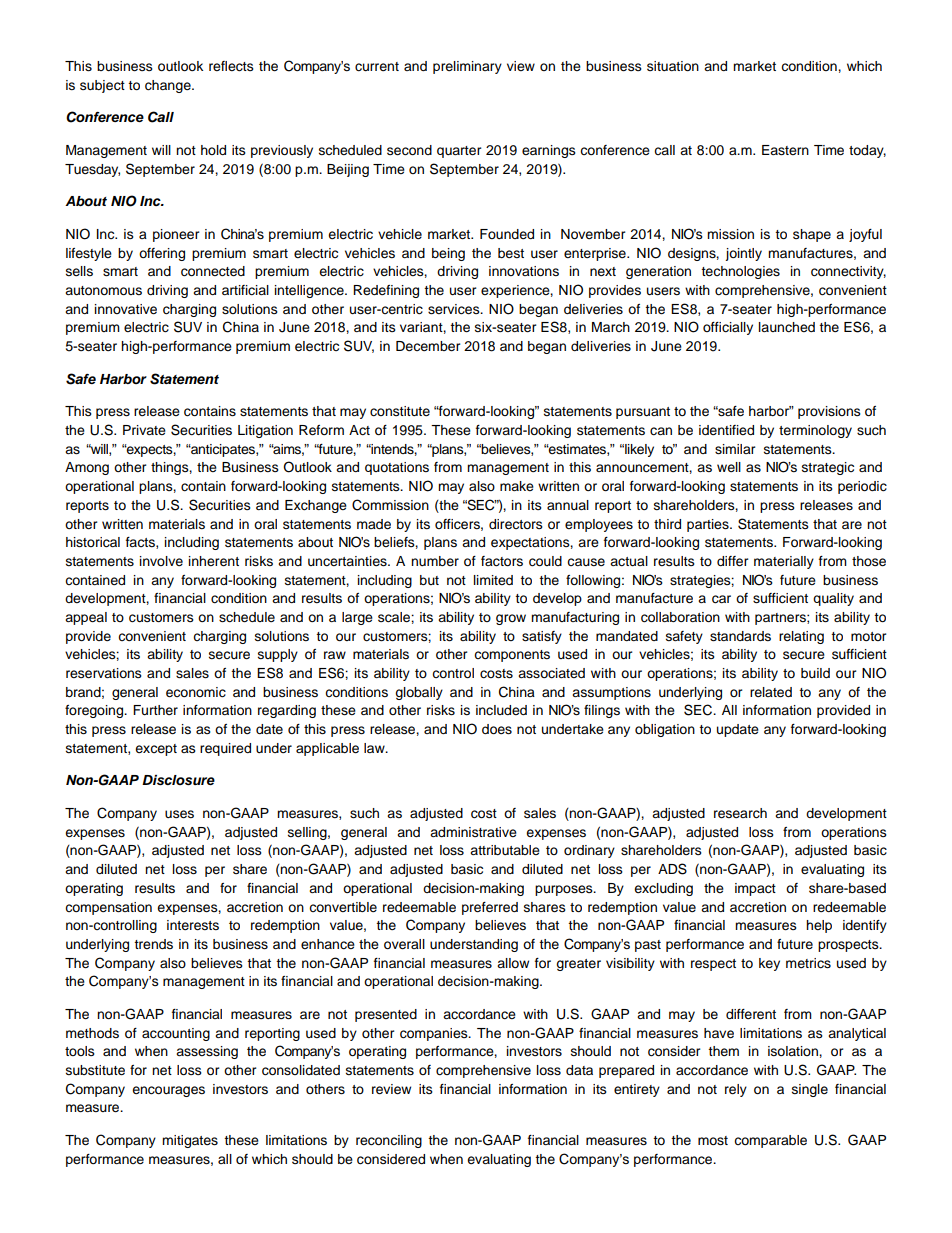 The height and width of the image is (1233, 952). Describe the element at coordinates (785, 150) in the image. I see `Eastern` at that location.
